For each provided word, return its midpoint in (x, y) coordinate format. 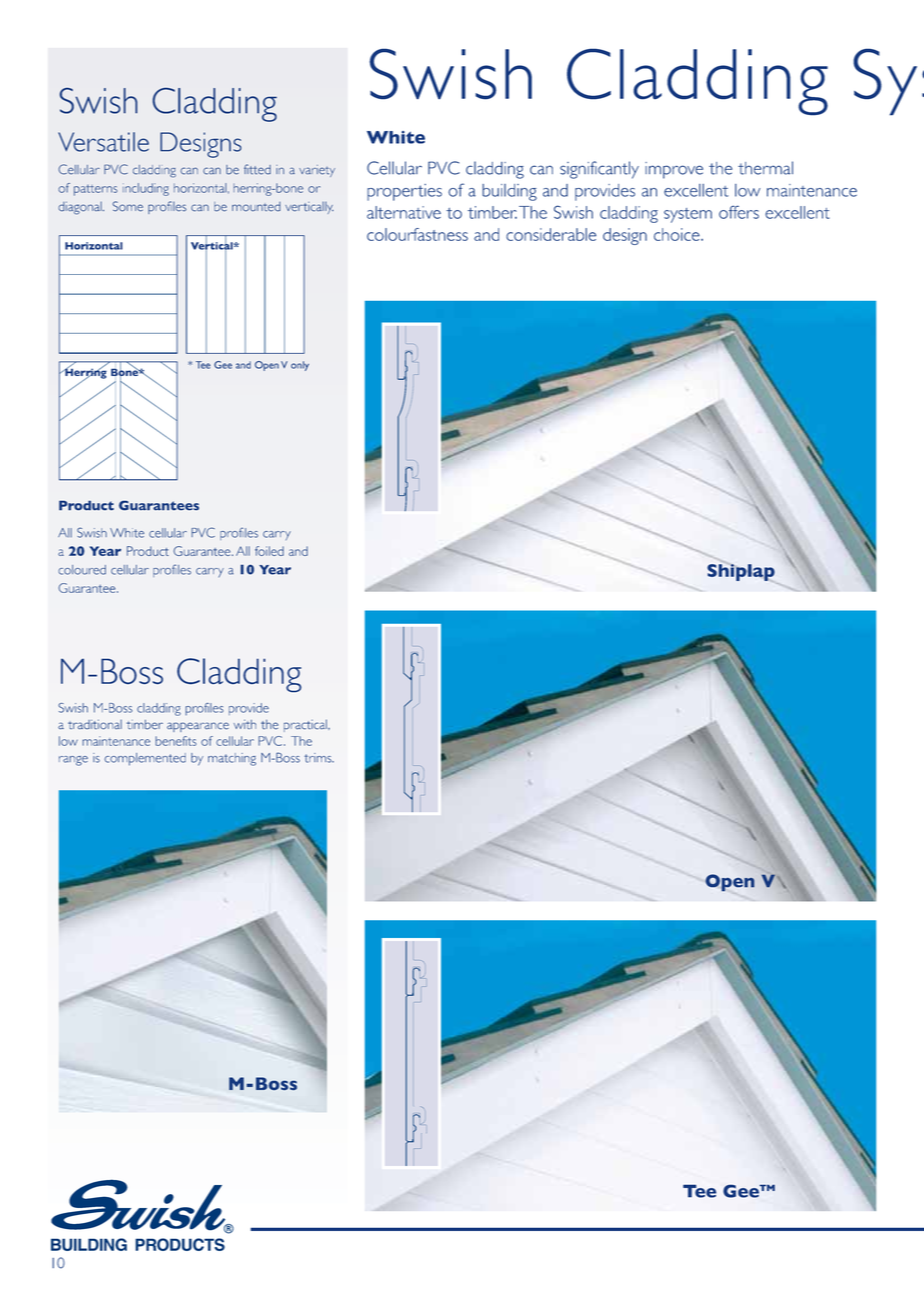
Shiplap (741, 572)
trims (319, 758)
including (146, 189)
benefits (176, 741)
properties (404, 192)
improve (674, 170)
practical (306, 725)
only (300, 366)
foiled (269, 551)
